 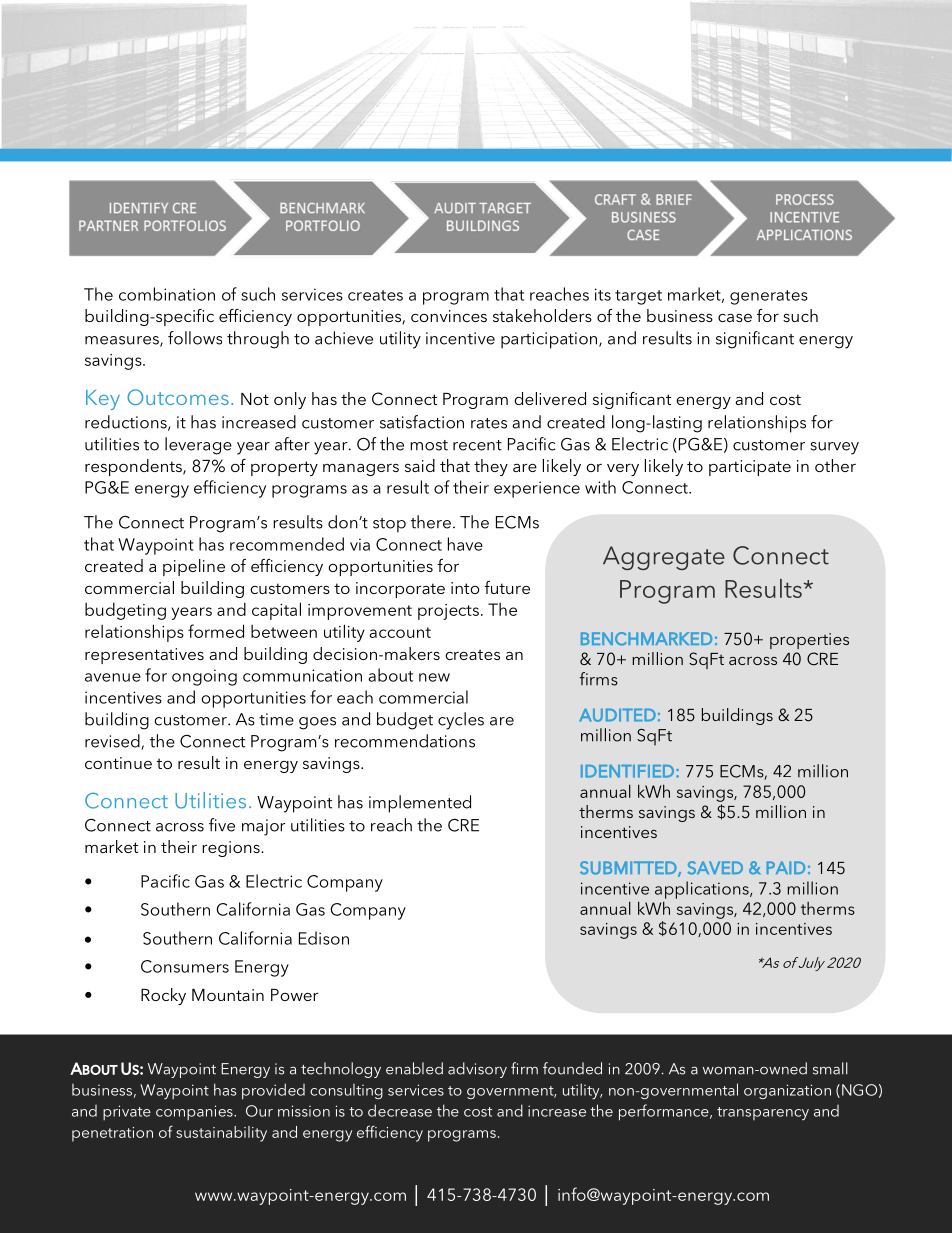 What do you see at coordinates (449, 316) in the document?
I see `convinces` at bounding box center [449, 316].
